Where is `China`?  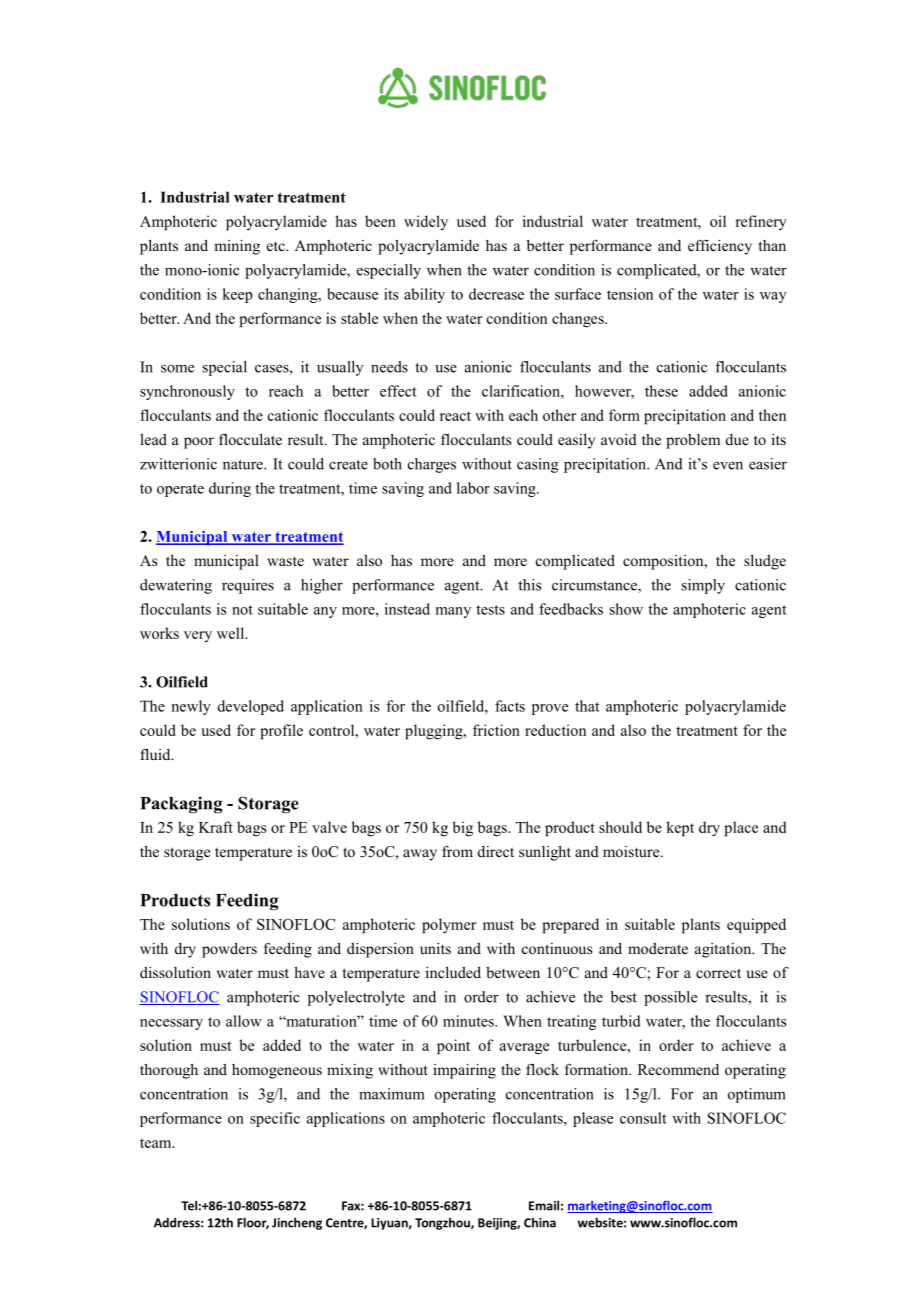
China is located at coordinates (540, 1223).
